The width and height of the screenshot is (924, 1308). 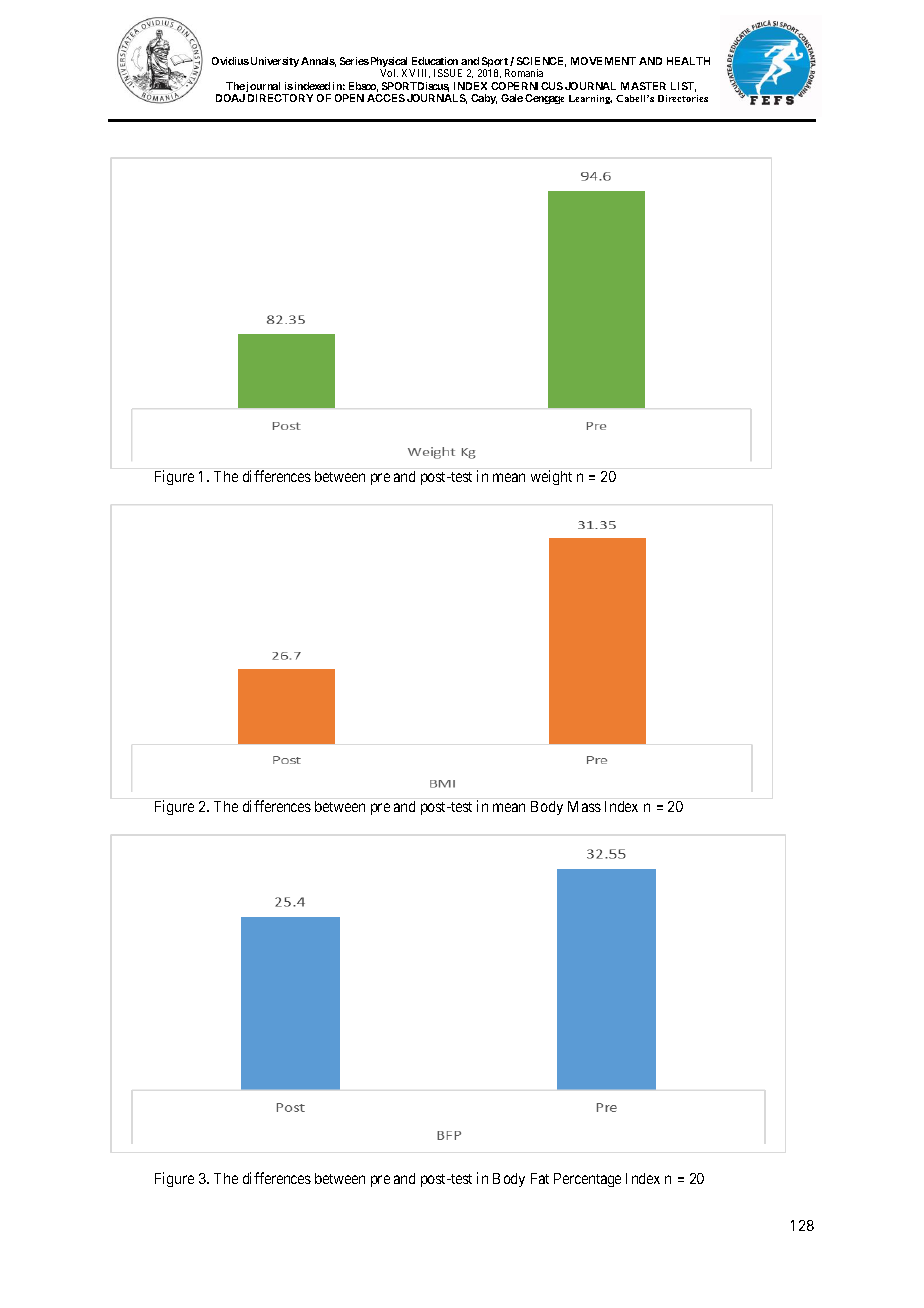 I want to click on MASTER, so click(x=643, y=86).
